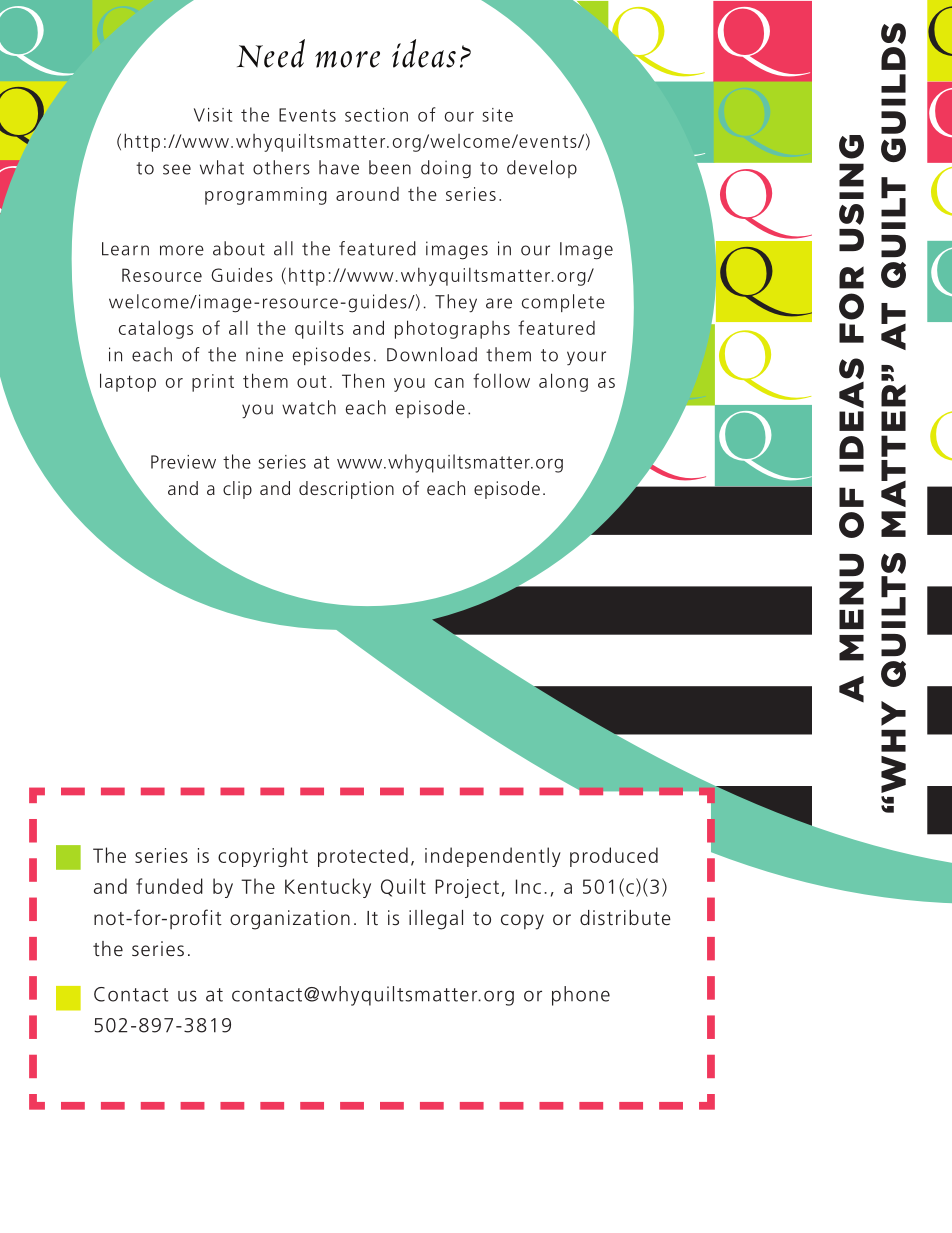  What do you see at coordinates (436, 920) in the screenshot?
I see `illegal` at bounding box center [436, 920].
